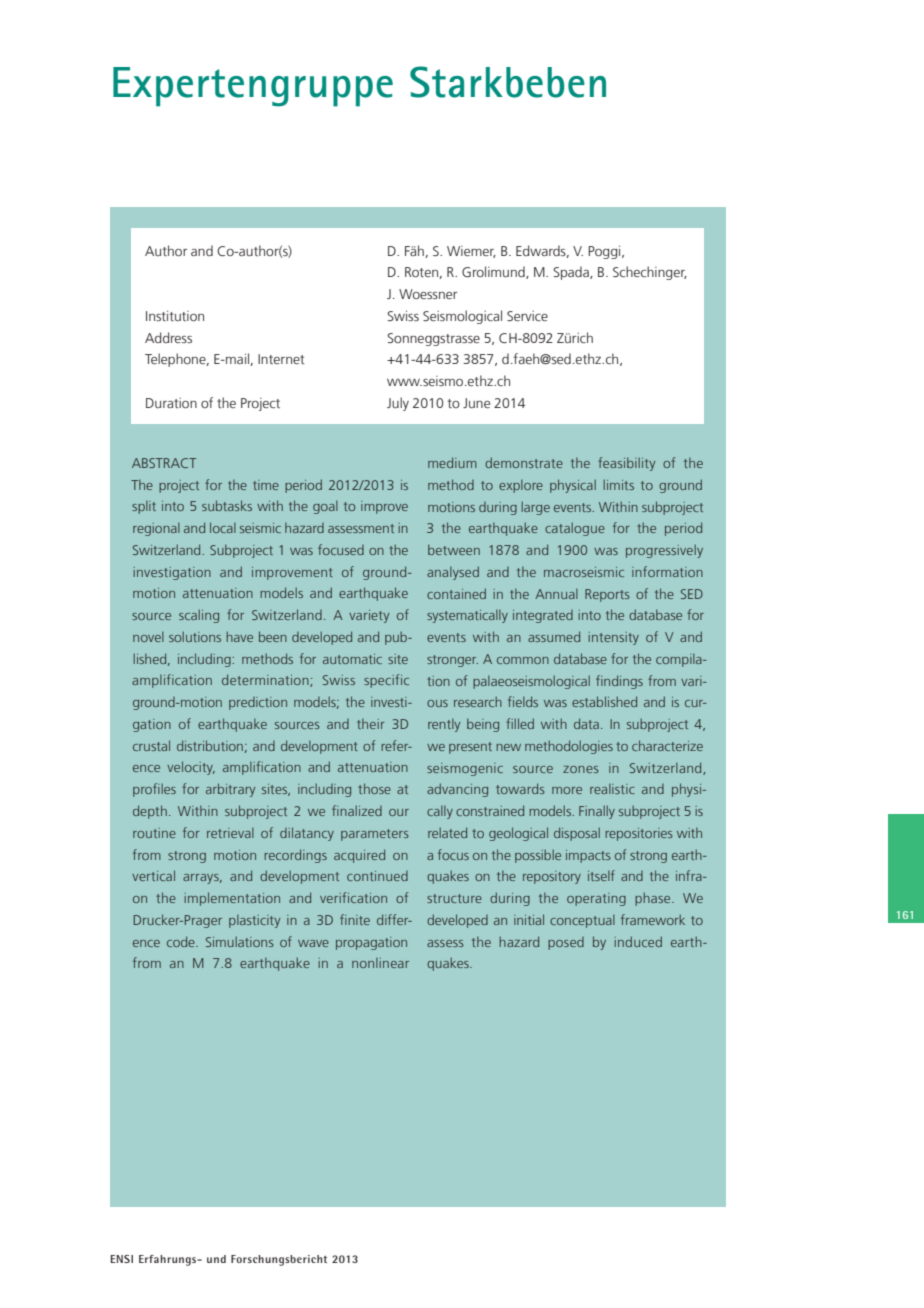 The width and height of the screenshot is (924, 1308). I want to click on July, so click(398, 404).
